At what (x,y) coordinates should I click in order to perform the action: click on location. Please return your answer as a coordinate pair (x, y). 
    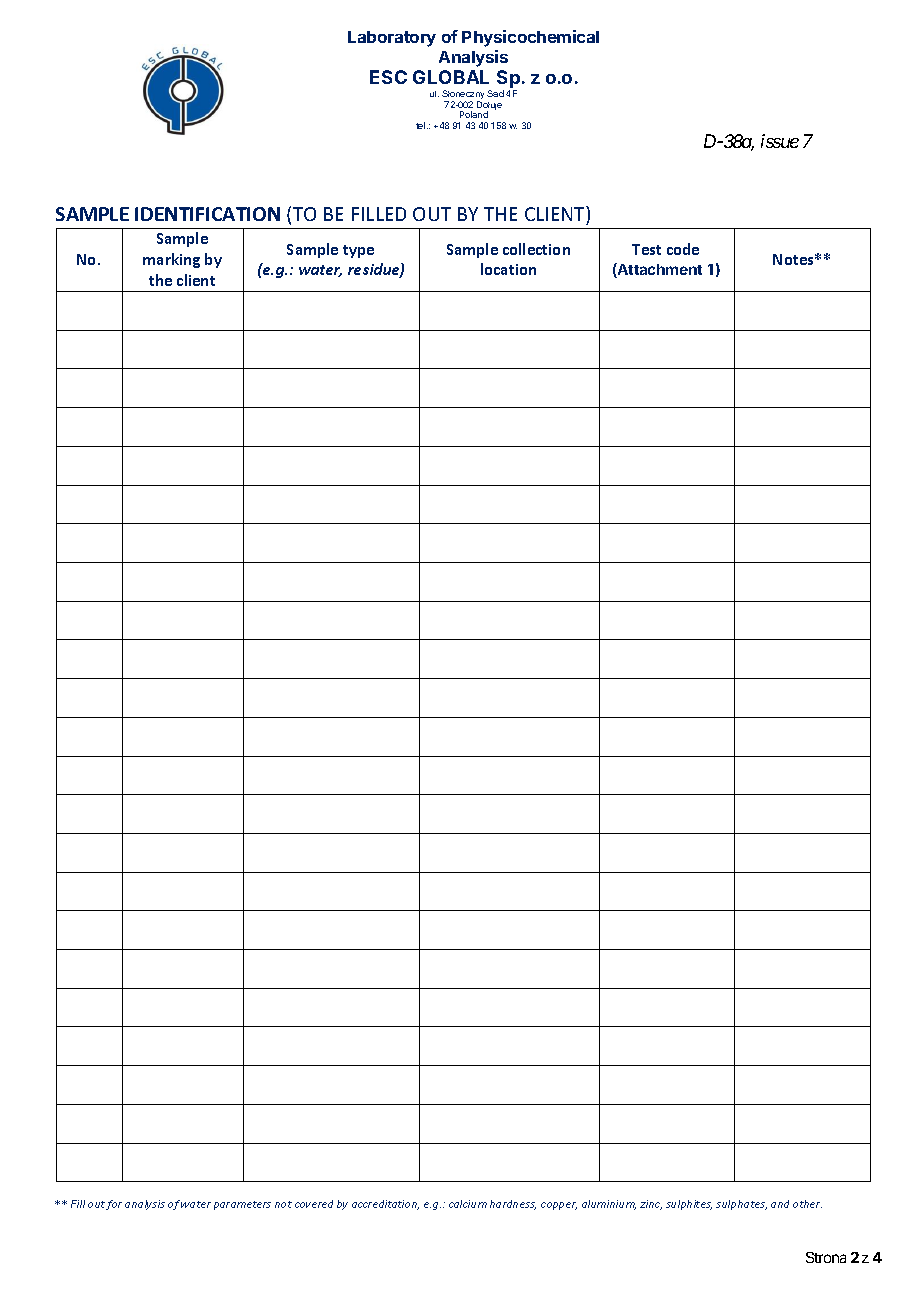
    Looking at the image, I should click on (508, 269).
